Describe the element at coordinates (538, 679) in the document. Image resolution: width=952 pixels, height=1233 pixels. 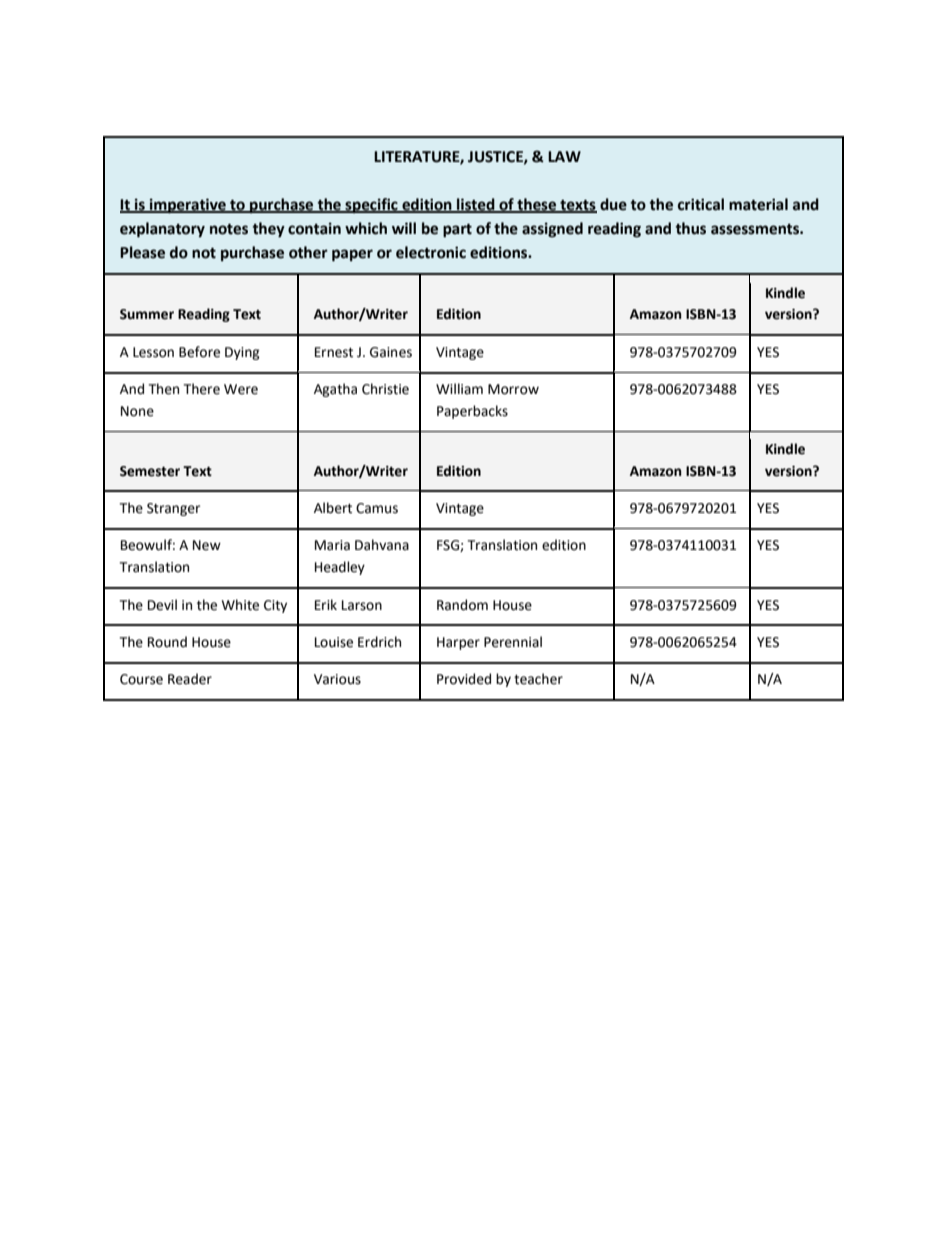
I see `teacher` at that location.
